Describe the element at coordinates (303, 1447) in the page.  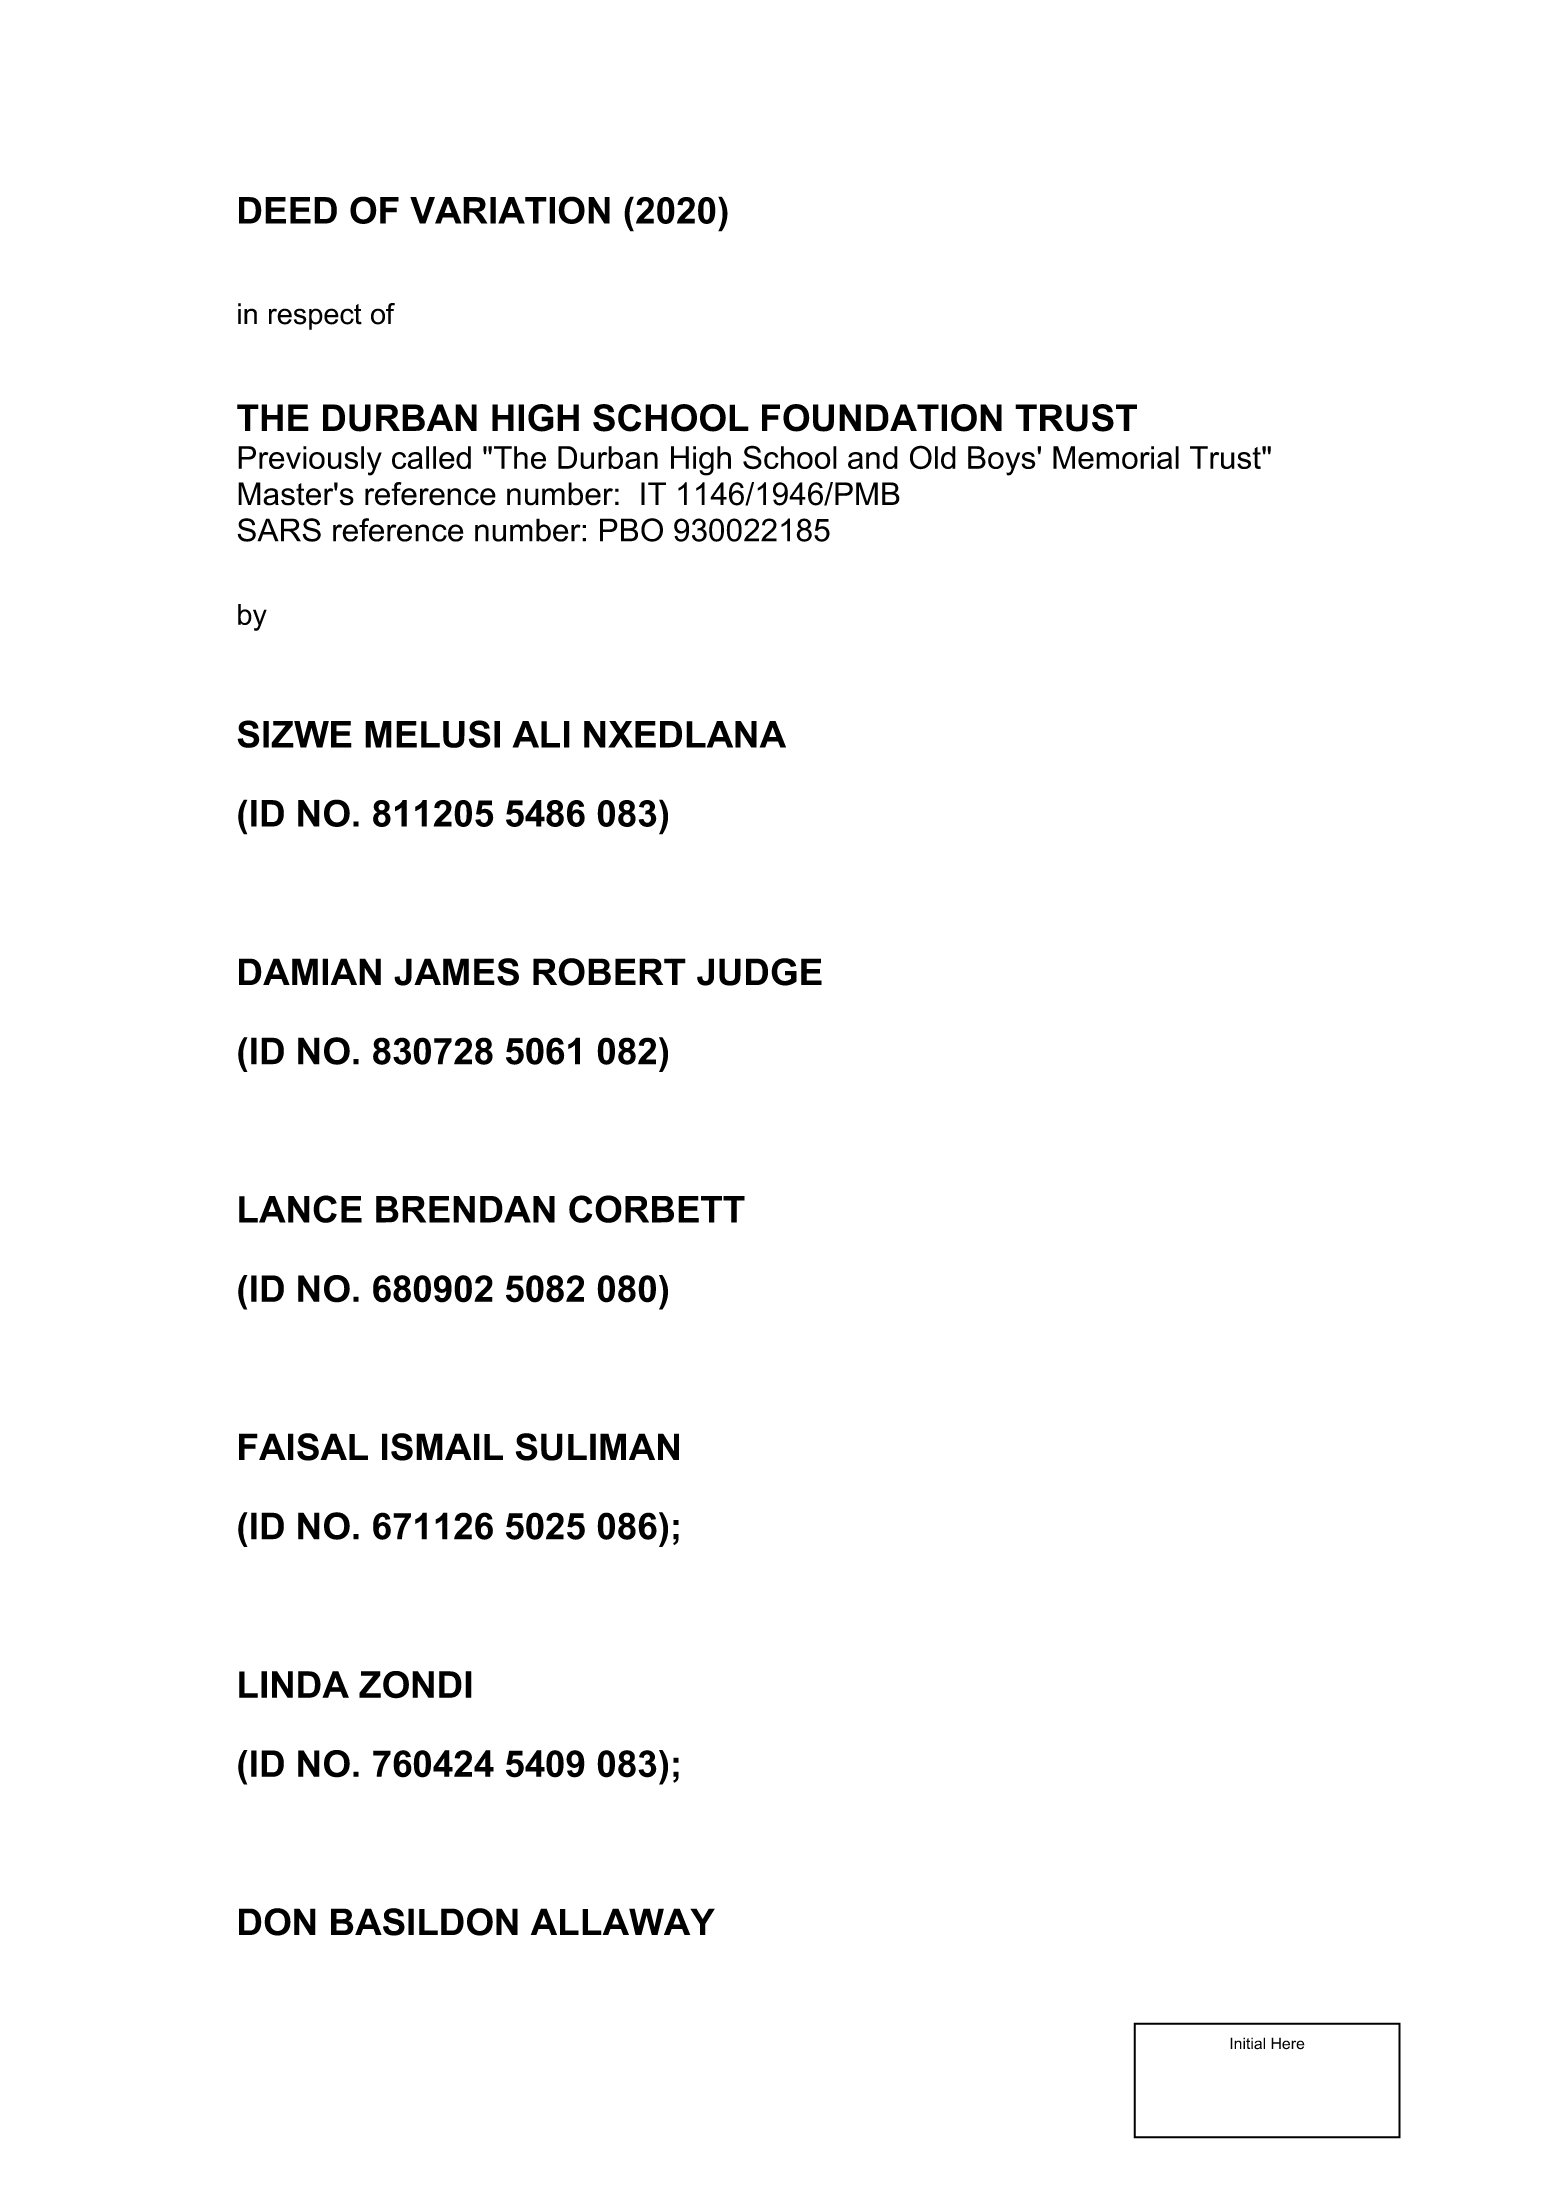
I see `FAISAL` at that location.
